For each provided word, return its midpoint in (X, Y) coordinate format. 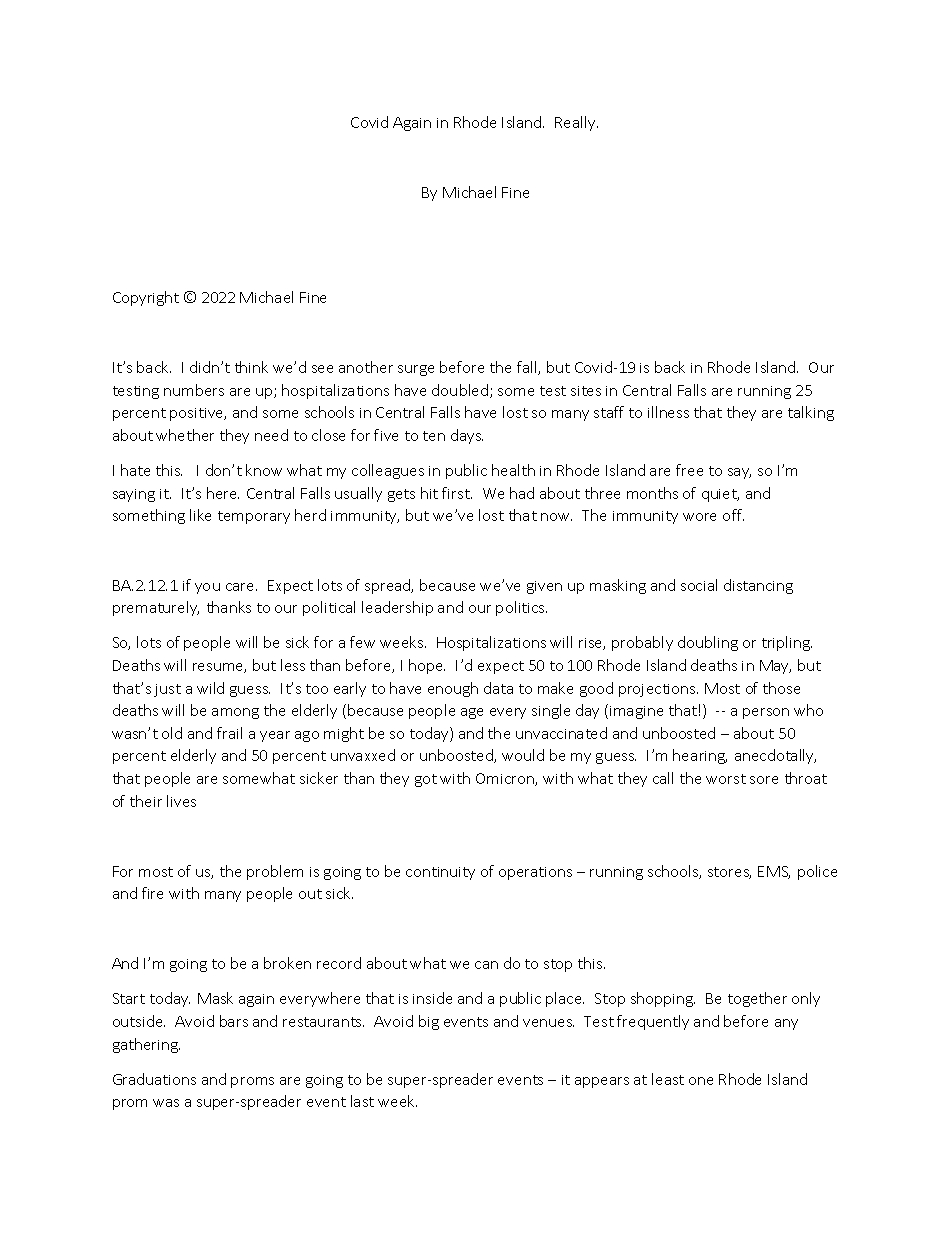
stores (729, 873)
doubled (461, 391)
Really (576, 123)
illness (668, 412)
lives (181, 801)
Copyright (146, 298)
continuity (440, 873)
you (207, 588)
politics (521, 608)
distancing (758, 586)
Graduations (154, 1079)
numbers (194, 390)
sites (586, 391)
